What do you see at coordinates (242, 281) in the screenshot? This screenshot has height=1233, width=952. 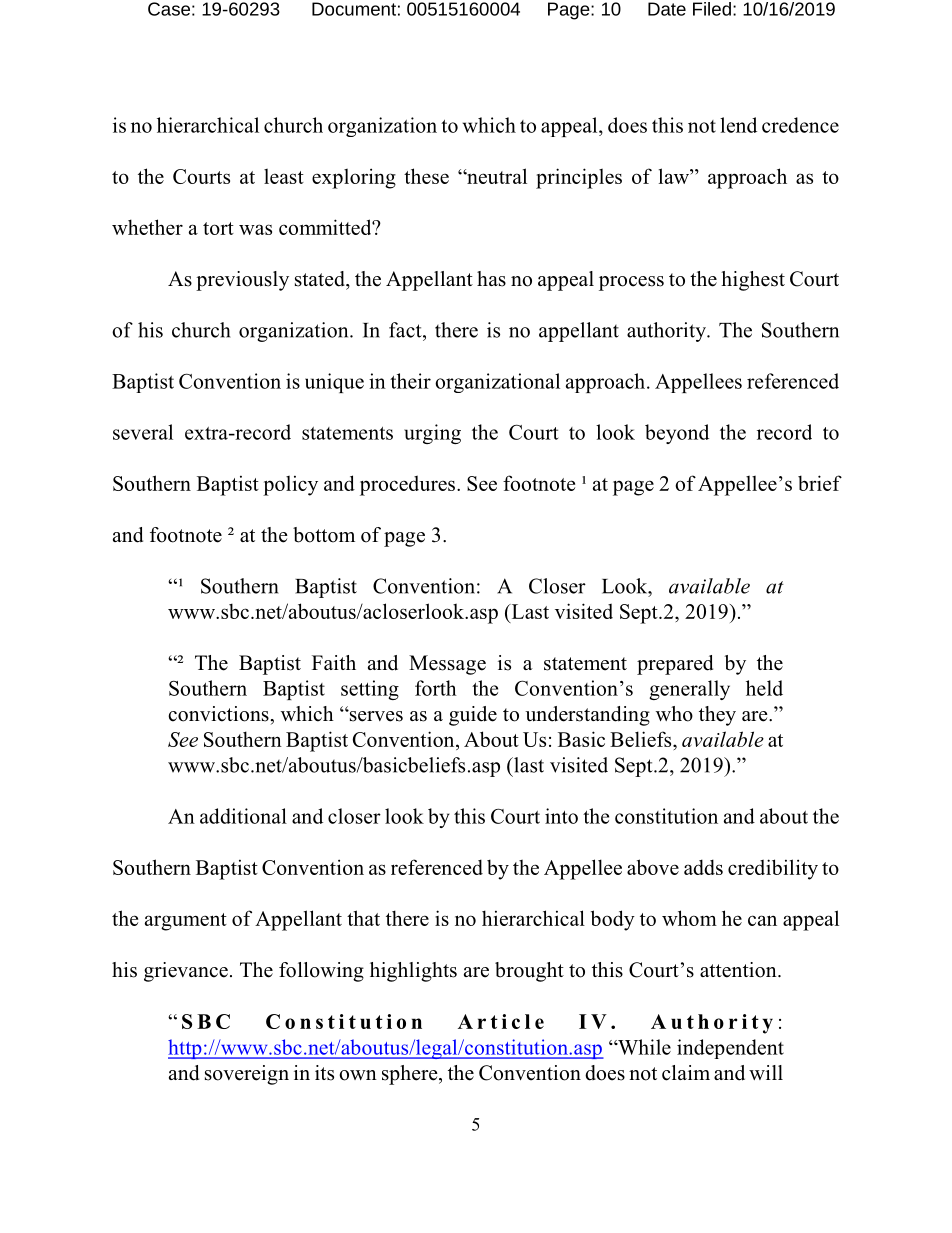 I see `previously` at bounding box center [242, 281].
